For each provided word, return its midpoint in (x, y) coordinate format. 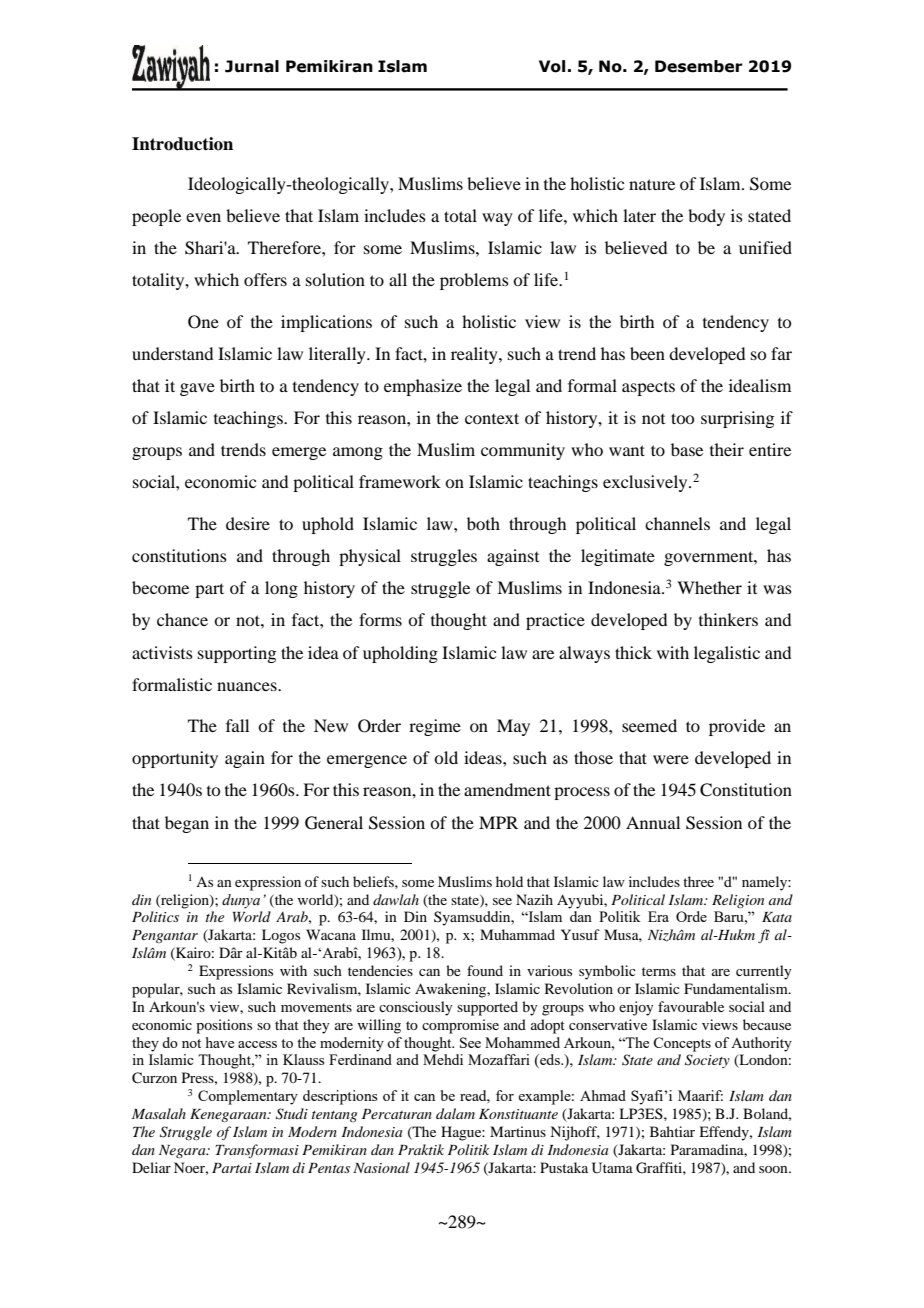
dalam (455, 1113)
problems (474, 281)
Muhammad (517, 934)
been (647, 353)
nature (652, 184)
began (187, 824)
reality (475, 355)
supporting (237, 654)
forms (380, 619)
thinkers (728, 619)
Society (707, 1061)
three (698, 881)
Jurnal (252, 66)
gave (197, 389)
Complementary (248, 1097)
